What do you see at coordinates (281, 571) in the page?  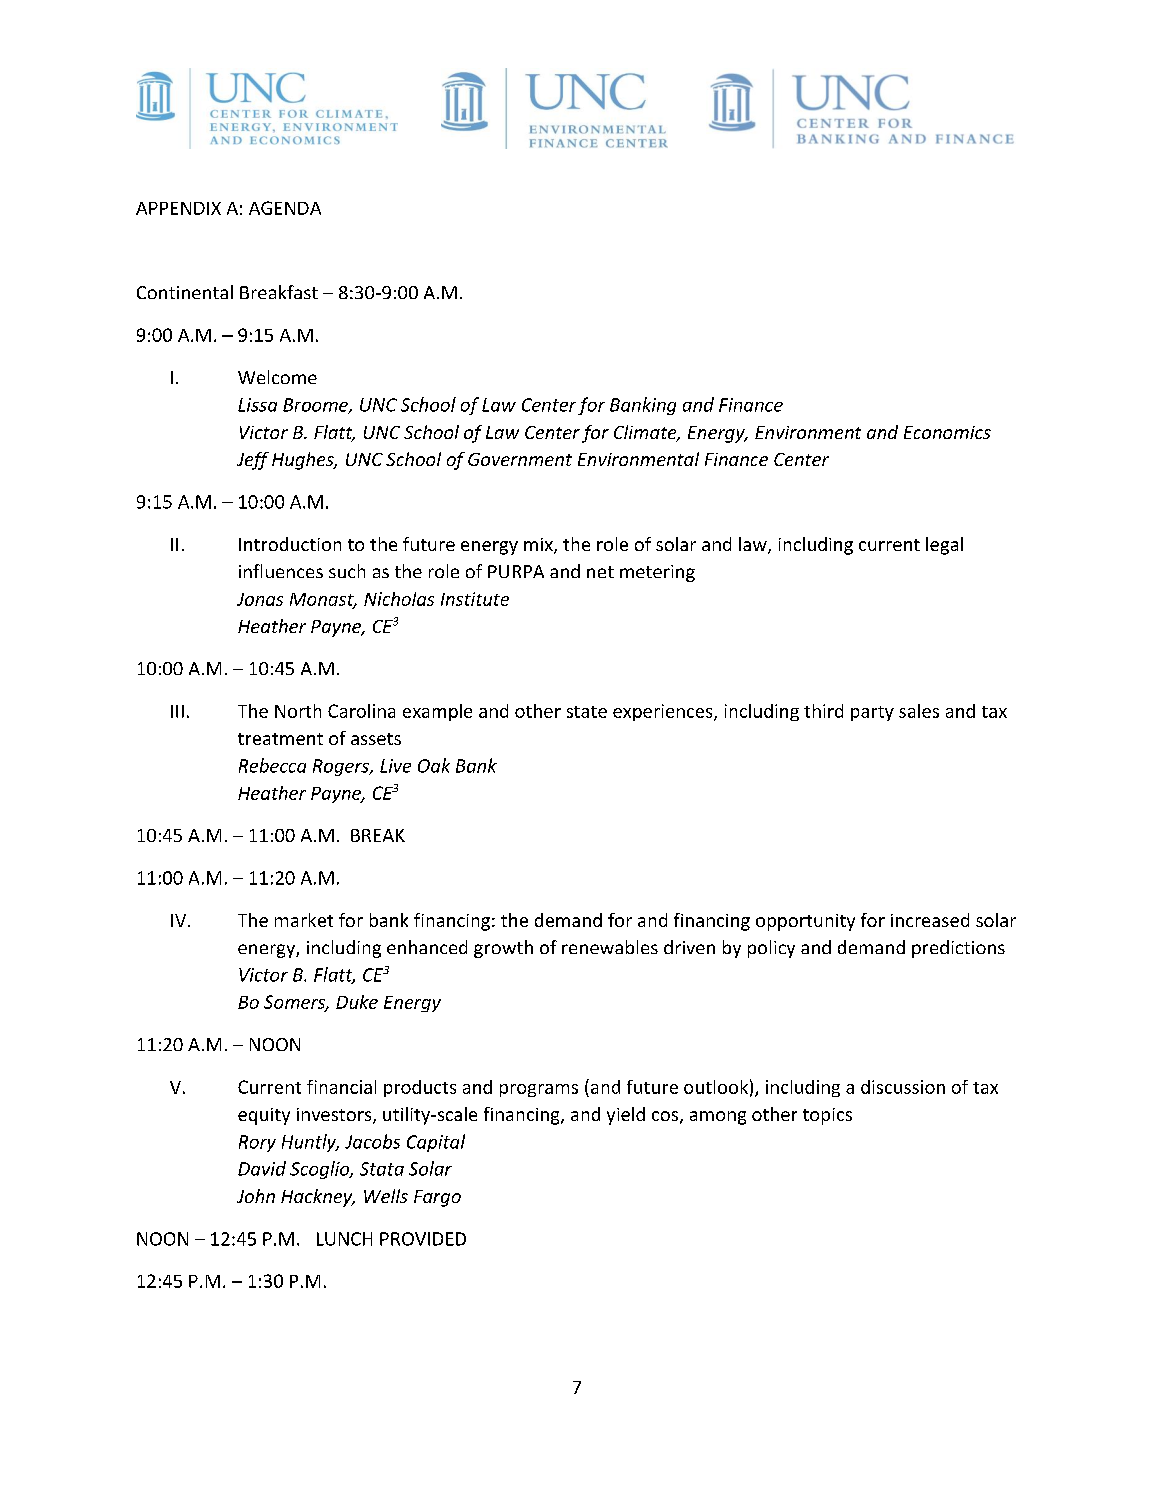 I see `influences` at bounding box center [281, 571].
